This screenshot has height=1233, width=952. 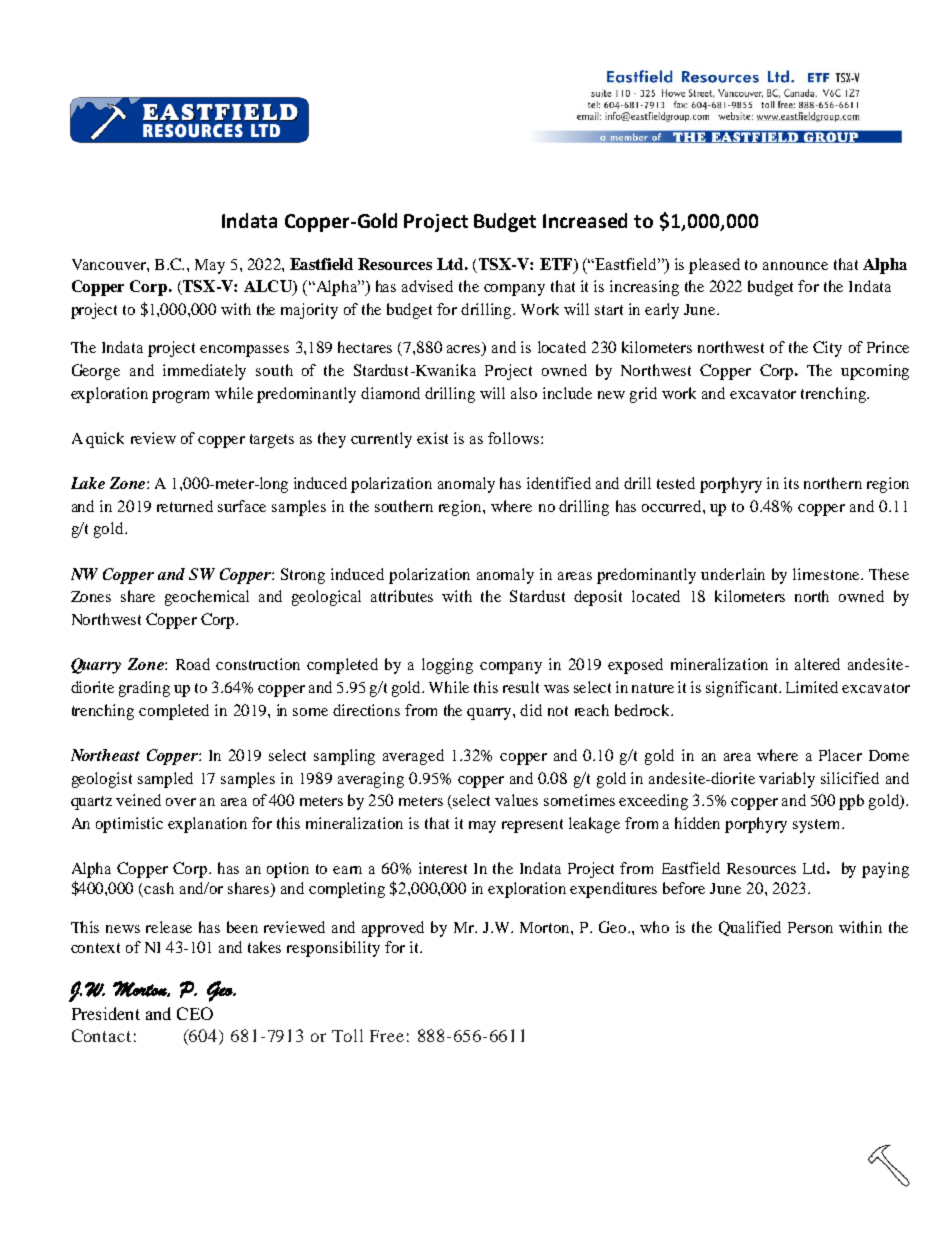 What do you see at coordinates (557, 264) in the screenshot?
I see `ETF` at bounding box center [557, 264].
